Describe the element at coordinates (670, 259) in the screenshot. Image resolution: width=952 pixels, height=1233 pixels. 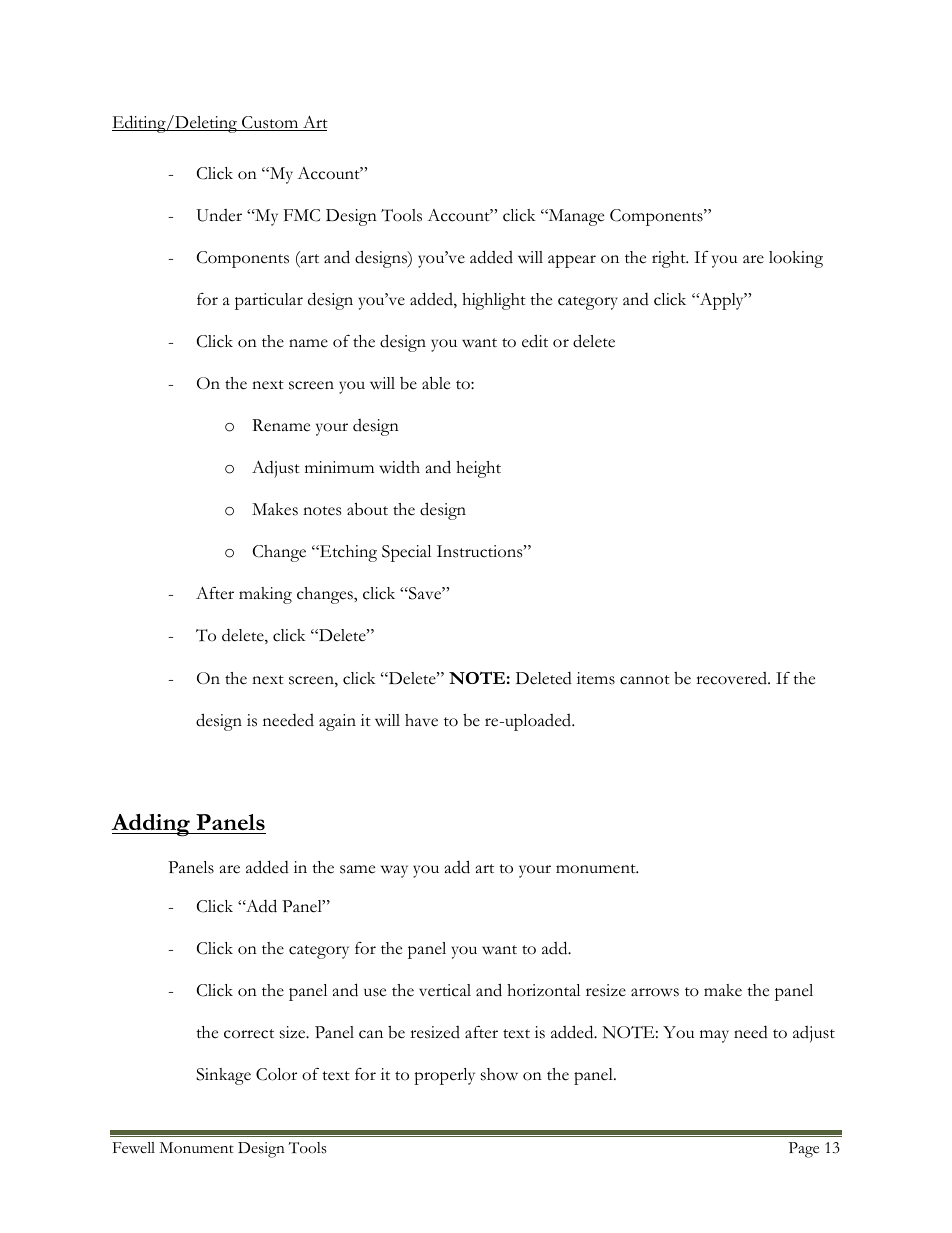
I see `right` at that location.
